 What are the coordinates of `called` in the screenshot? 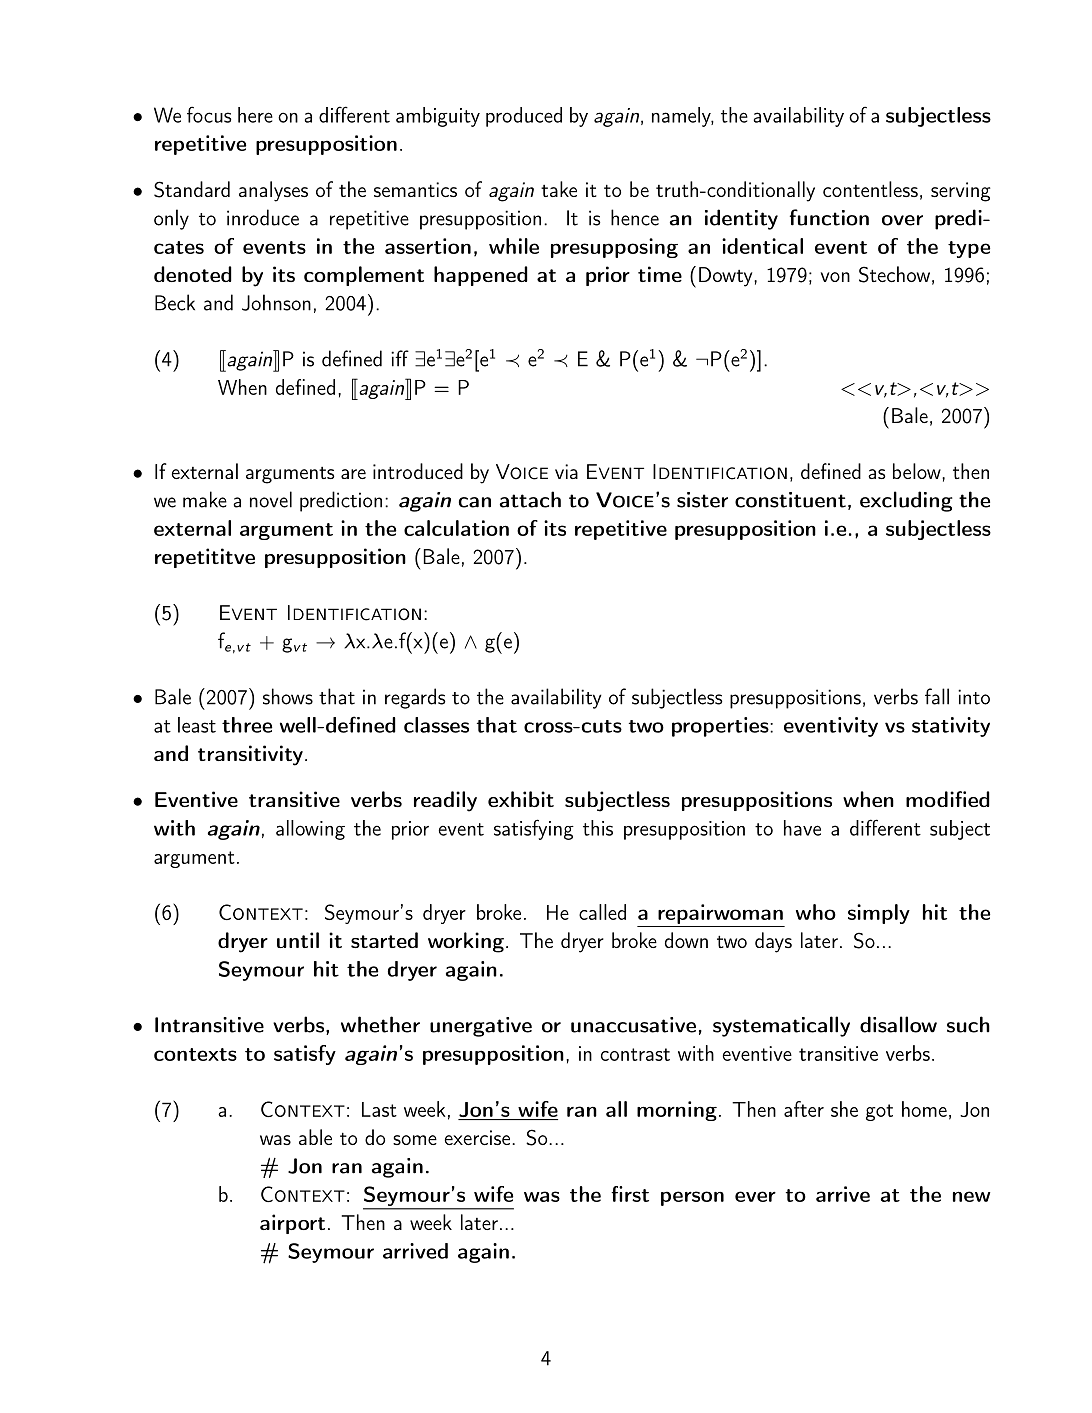 It's located at (602, 912).
